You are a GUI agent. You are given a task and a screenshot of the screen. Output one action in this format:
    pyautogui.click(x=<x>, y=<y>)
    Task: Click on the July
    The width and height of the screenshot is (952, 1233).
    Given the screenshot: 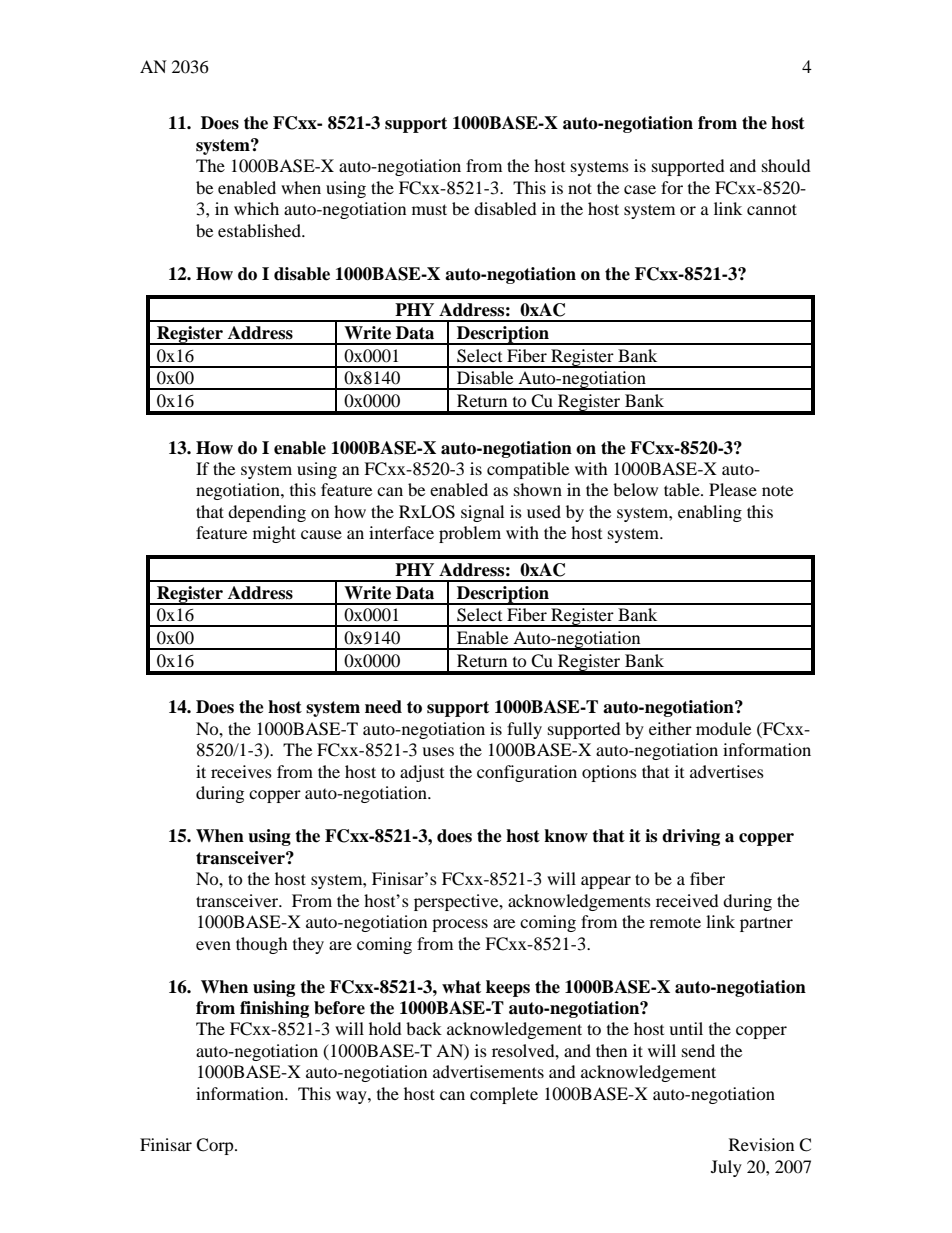 What is the action you would take?
    pyautogui.click(x=726, y=1168)
